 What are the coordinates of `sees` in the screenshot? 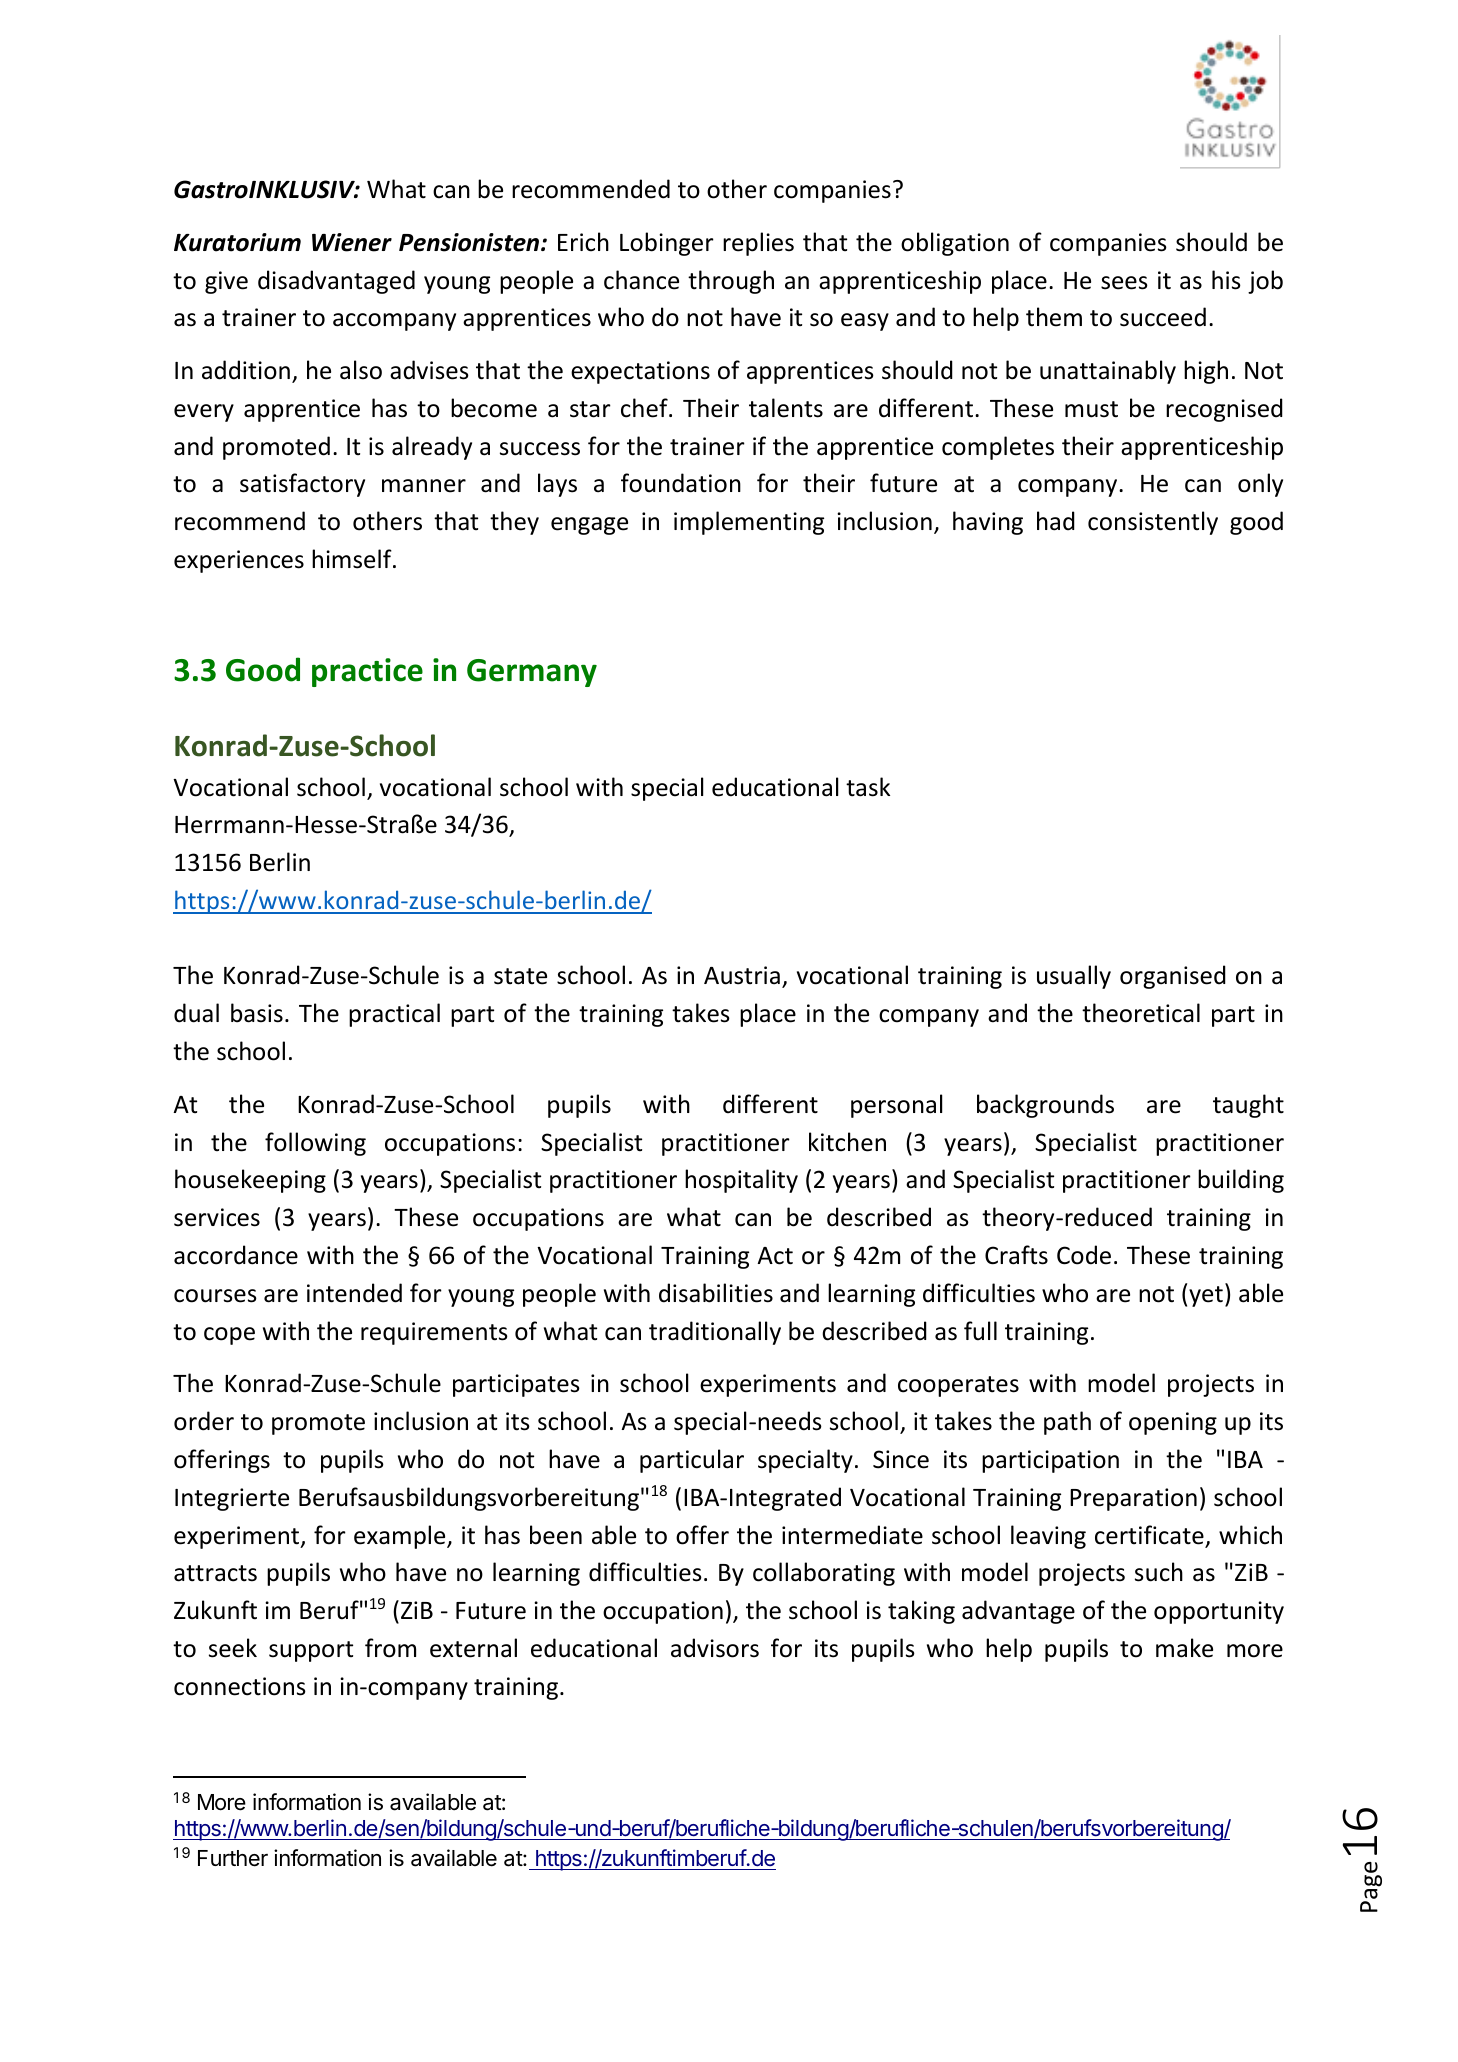 It's located at (1124, 283).
